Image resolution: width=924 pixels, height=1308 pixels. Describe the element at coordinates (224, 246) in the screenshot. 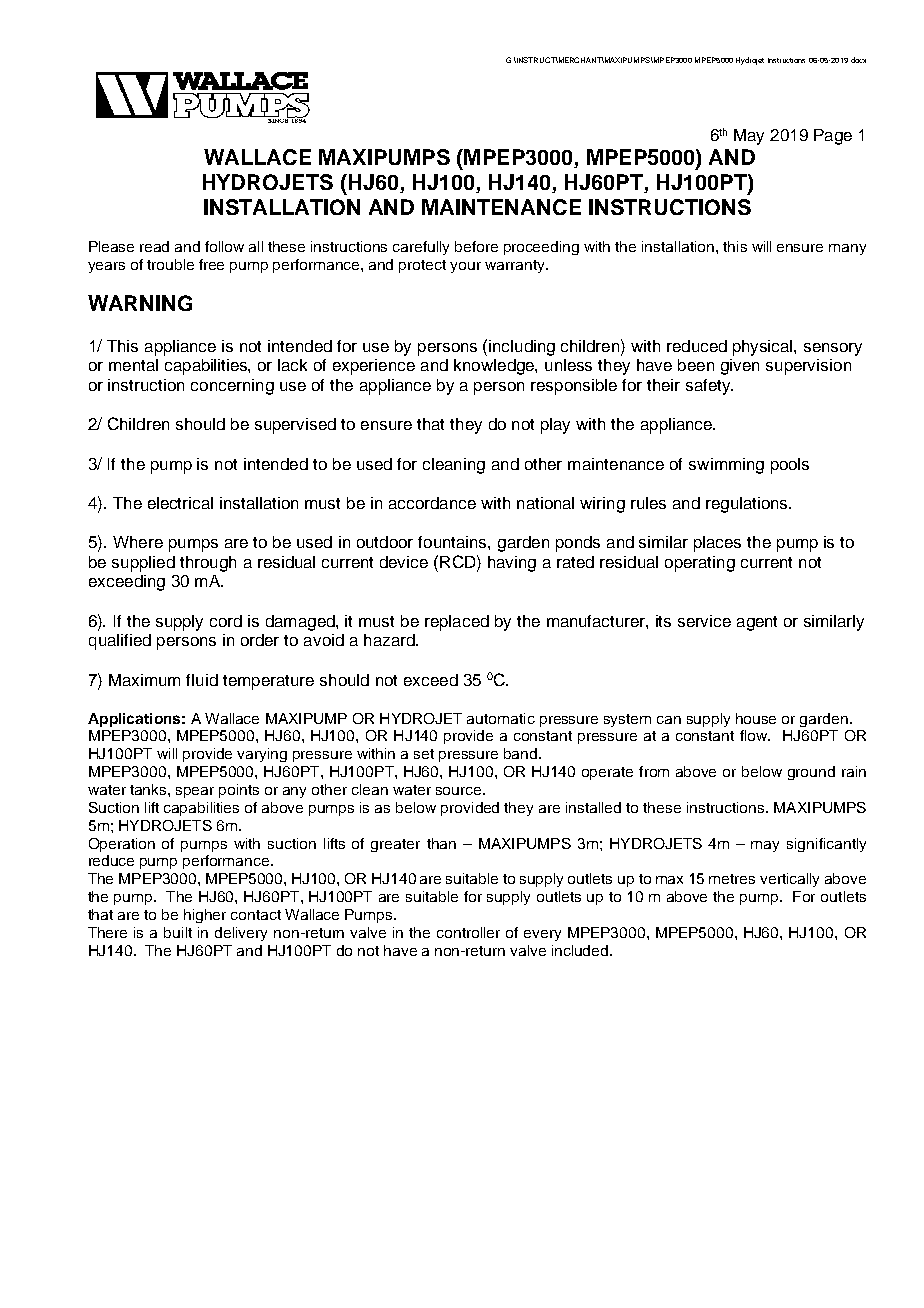

I see `follow` at that location.
